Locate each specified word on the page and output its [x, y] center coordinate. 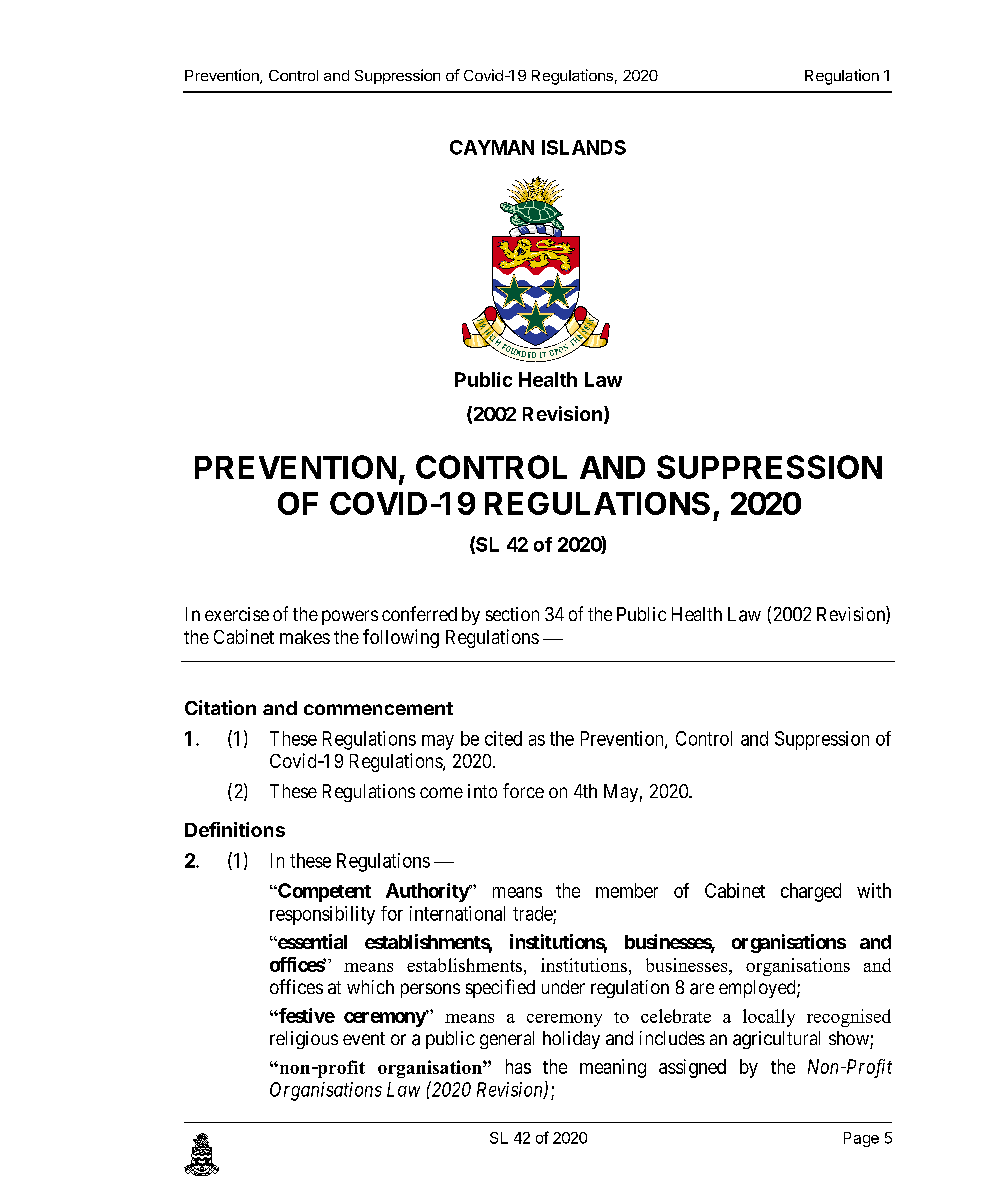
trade [533, 913]
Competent [323, 892]
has [518, 1066]
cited [503, 738]
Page [861, 1139]
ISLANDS [584, 147]
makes [305, 637]
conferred [419, 613]
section [512, 614]
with [874, 890]
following [401, 638]
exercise [237, 614]
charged [811, 892]
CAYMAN [492, 147]
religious [304, 1040]
